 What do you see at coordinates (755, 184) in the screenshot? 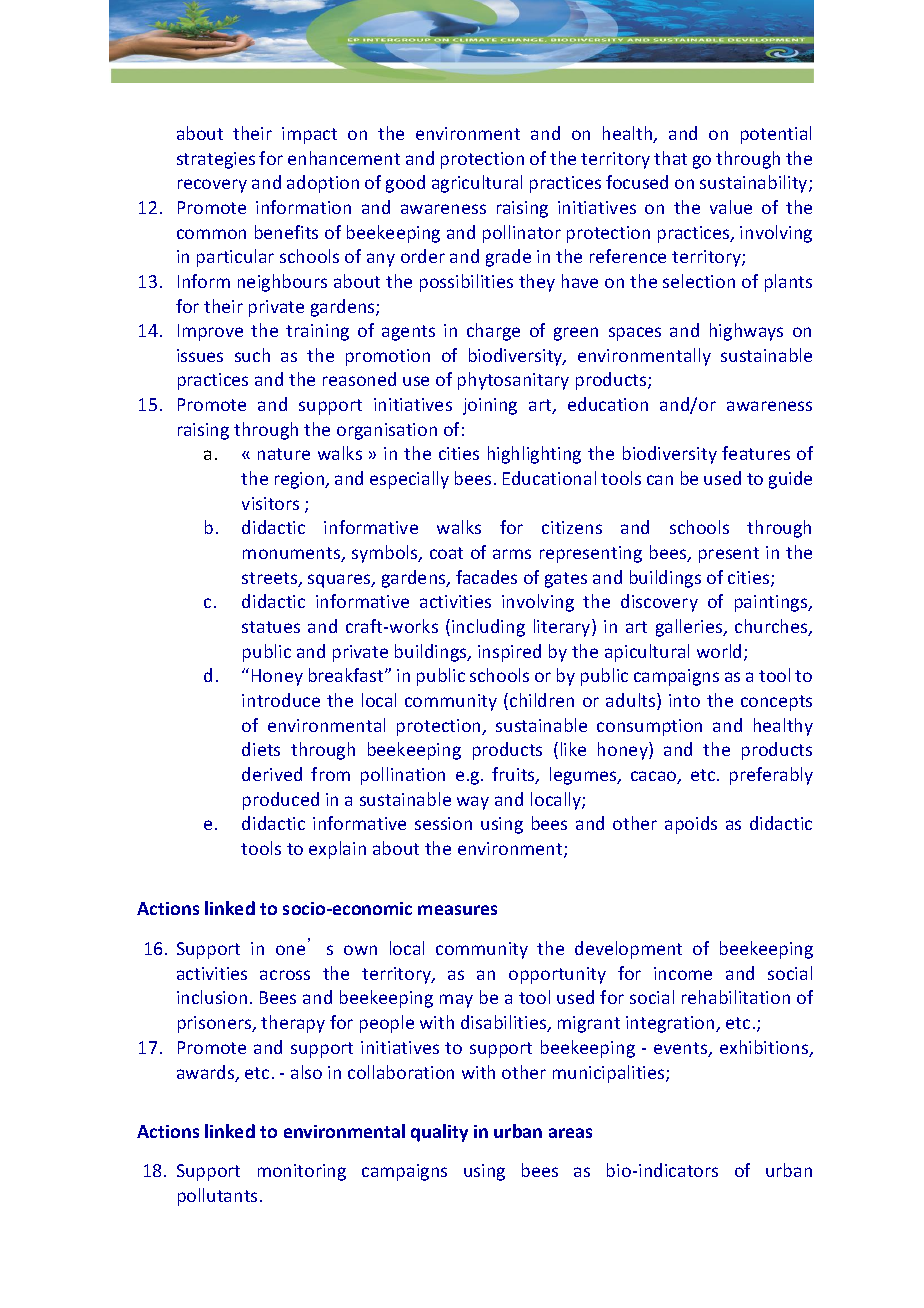
I see `sustainability` at bounding box center [755, 184].
